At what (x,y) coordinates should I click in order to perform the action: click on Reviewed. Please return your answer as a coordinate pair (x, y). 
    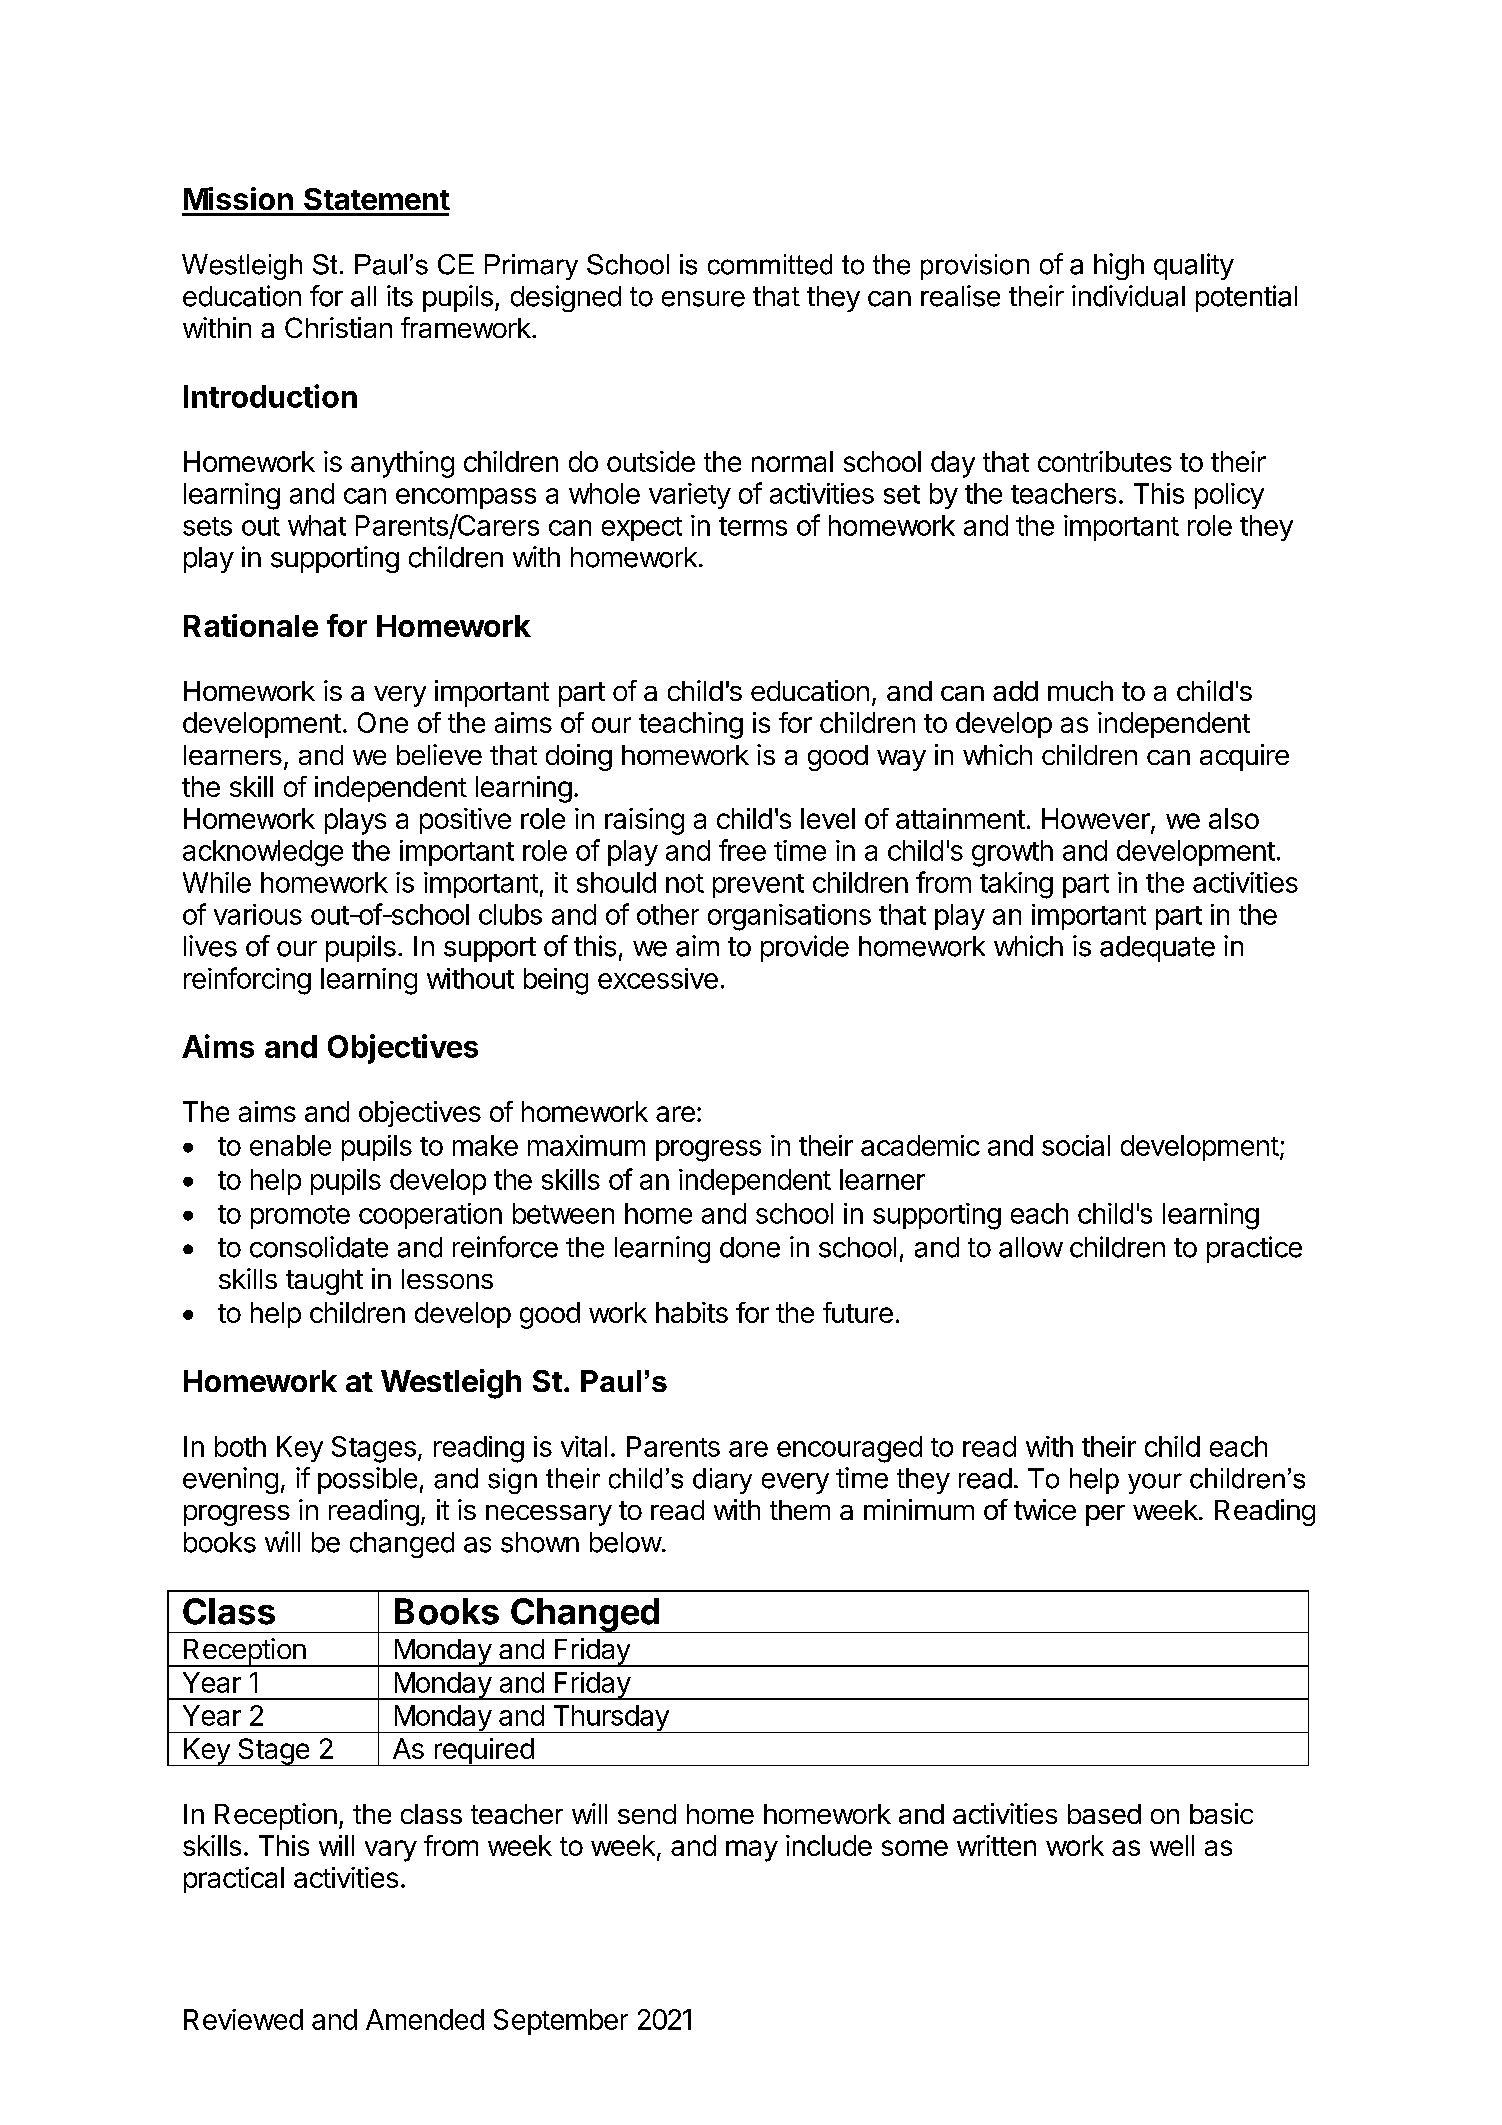
    Looking at the image, I should click on (243, 2019).
